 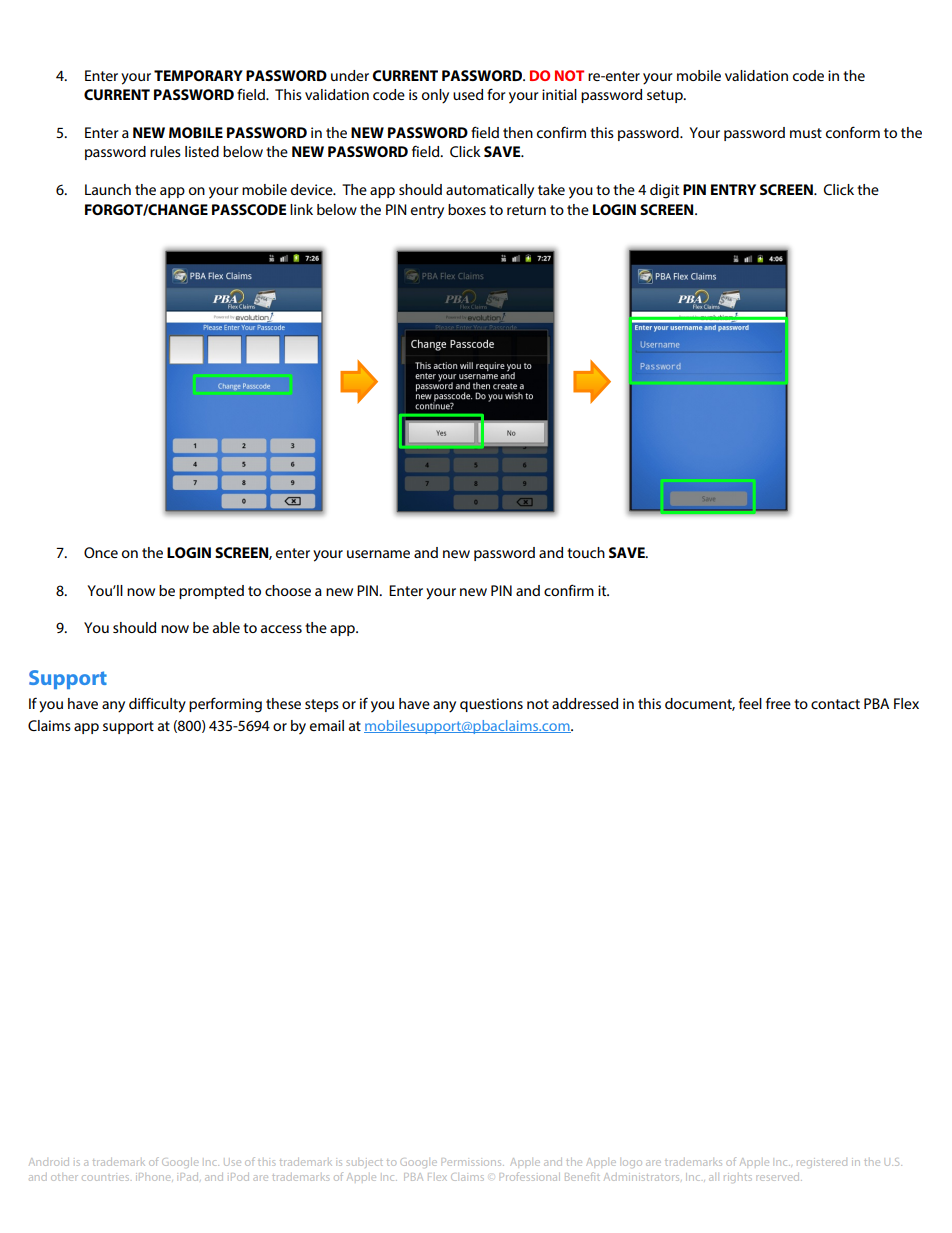 What do you see at coordinates (365, 1164) in the image?
I see `subject` at bounding box center [365, 1164].
